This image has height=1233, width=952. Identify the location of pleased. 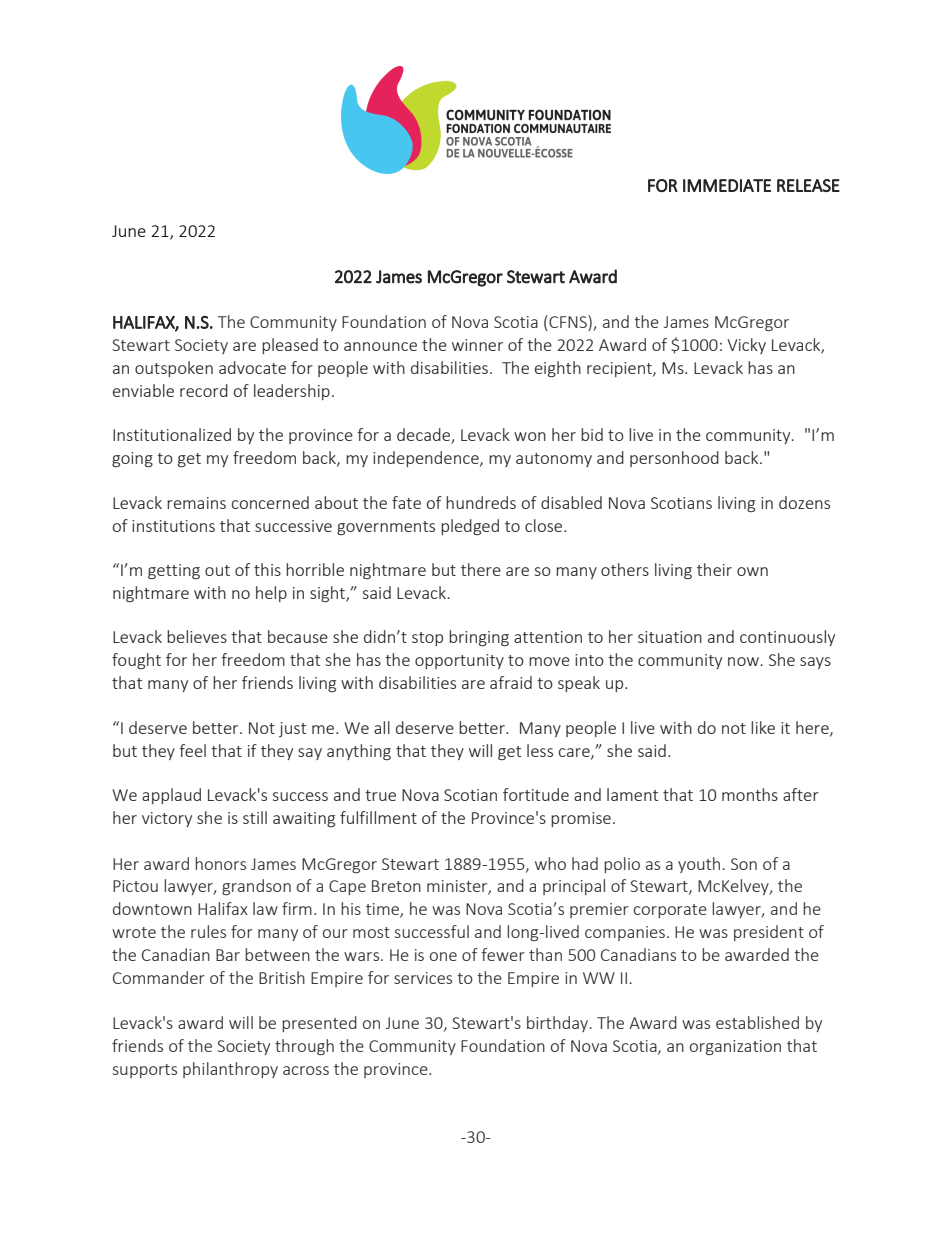
(290, 346).
